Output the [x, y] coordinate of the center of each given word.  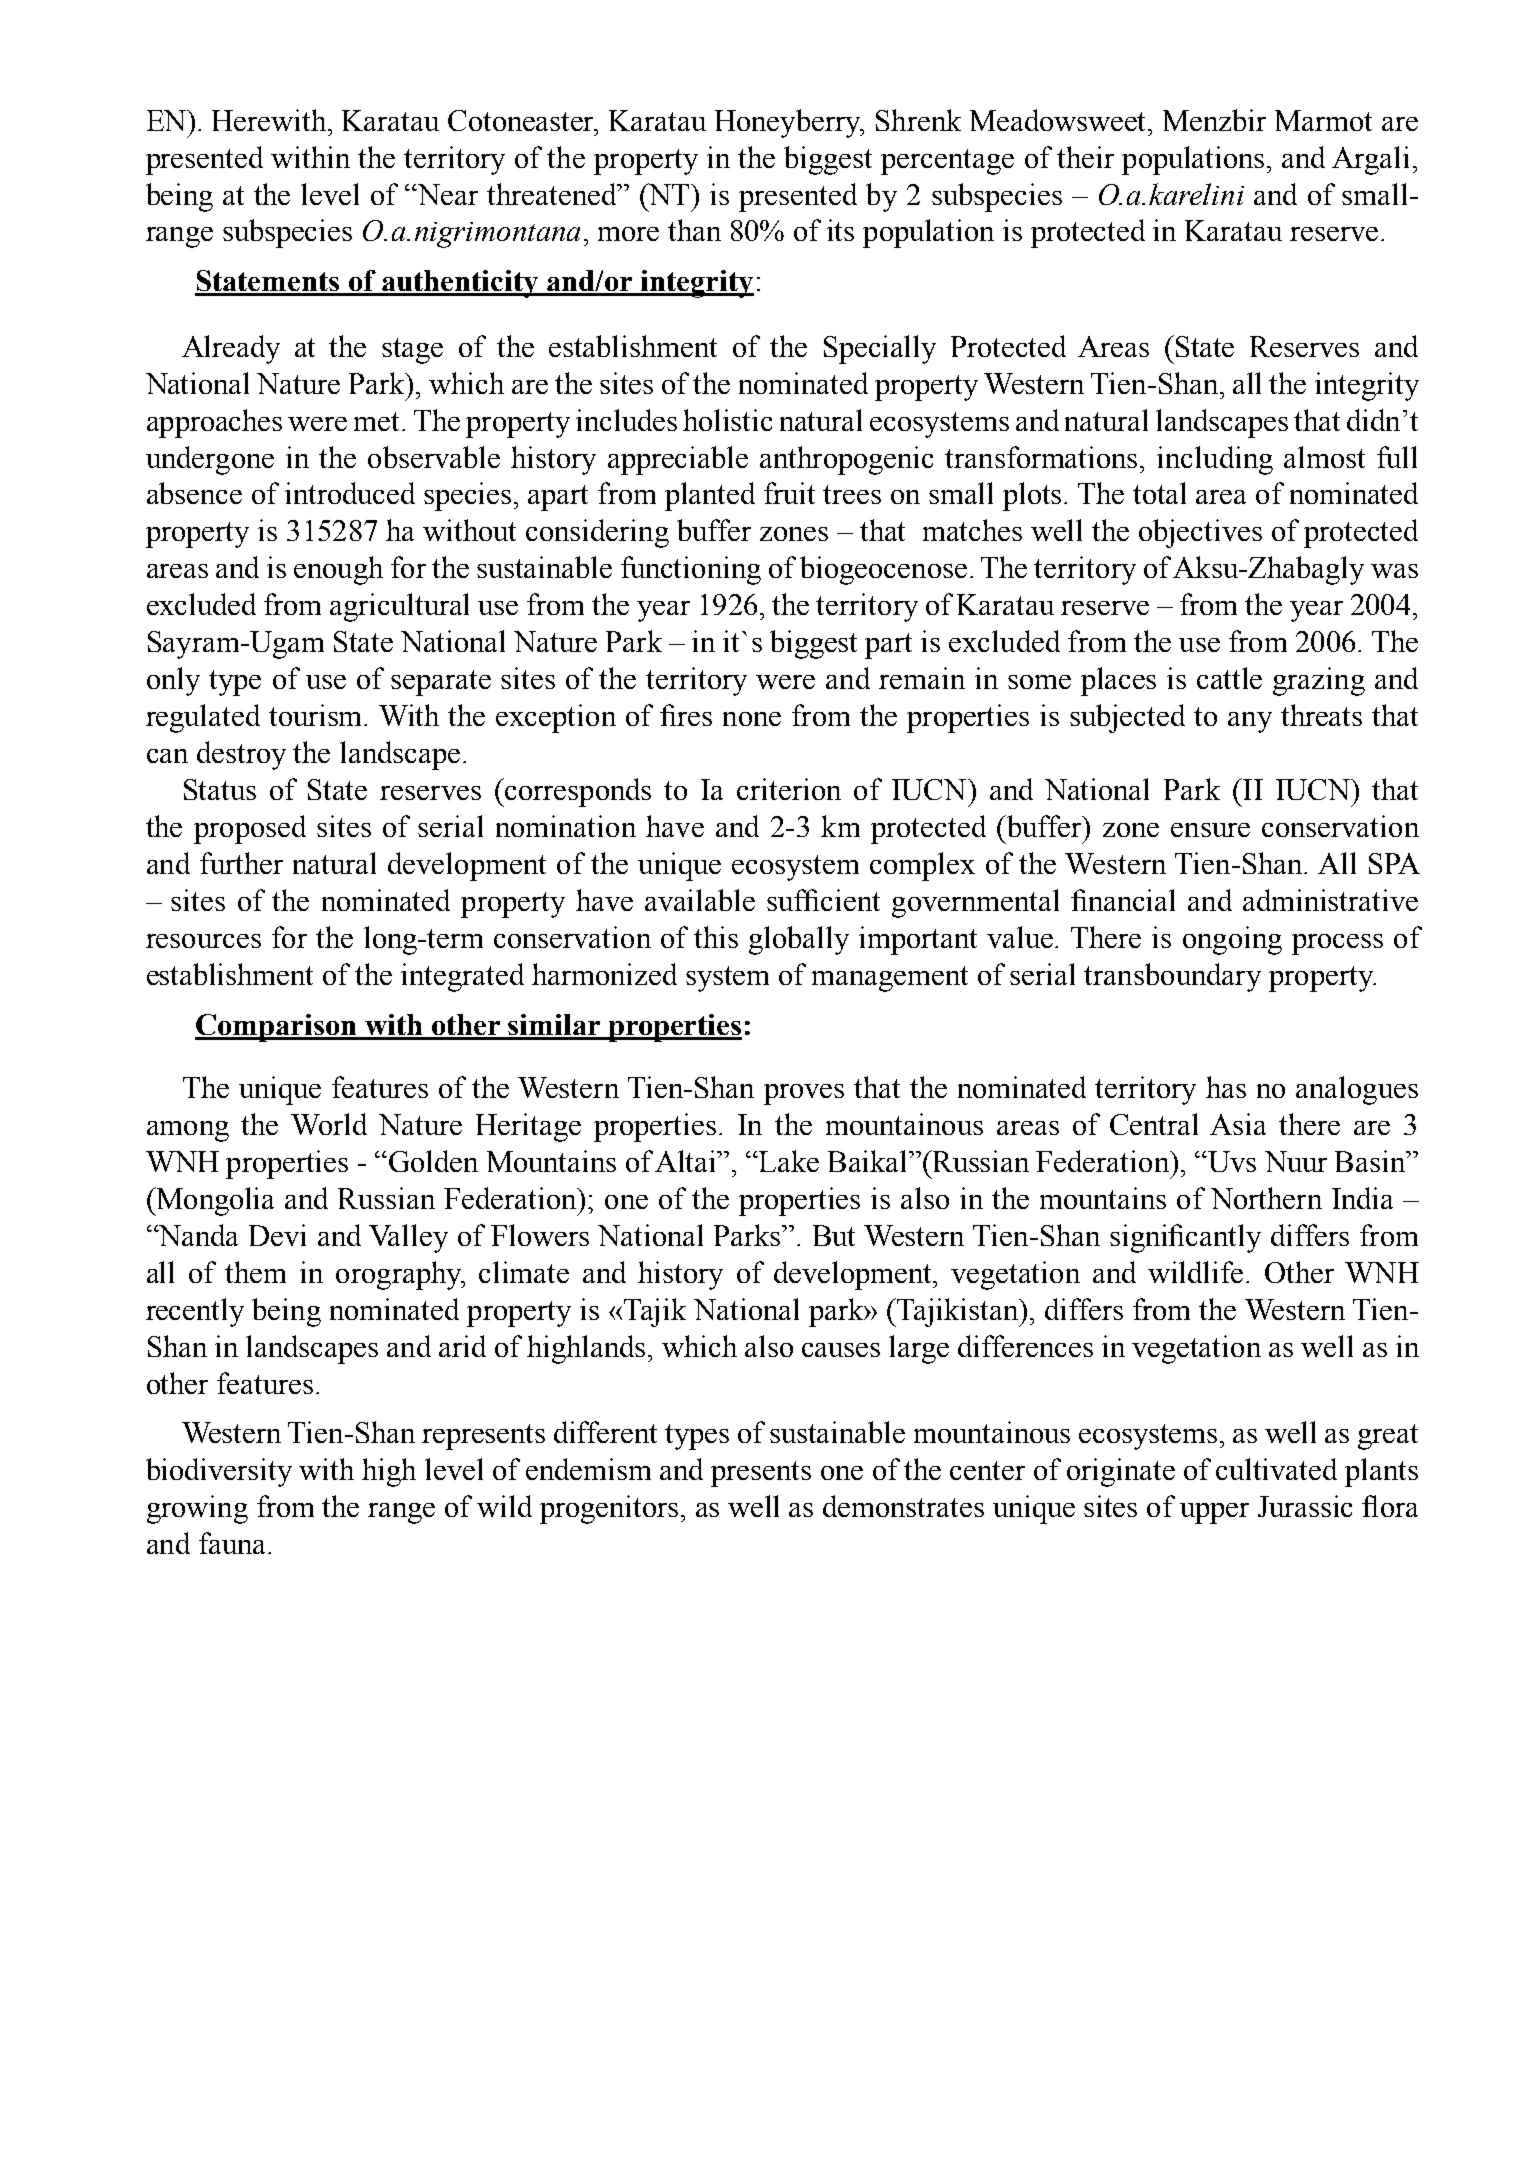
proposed [250, 829]
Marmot [1323, 120]
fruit [789, 493]
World [329, 1124]
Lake [789, 1161]
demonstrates [903, 1506]
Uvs [1230, 1161]
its [840, 230]
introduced [350, 493]
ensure [1210, 830]
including [1215, 460]
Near [447, 194]
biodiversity [219, 1472]
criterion [789, 789]
